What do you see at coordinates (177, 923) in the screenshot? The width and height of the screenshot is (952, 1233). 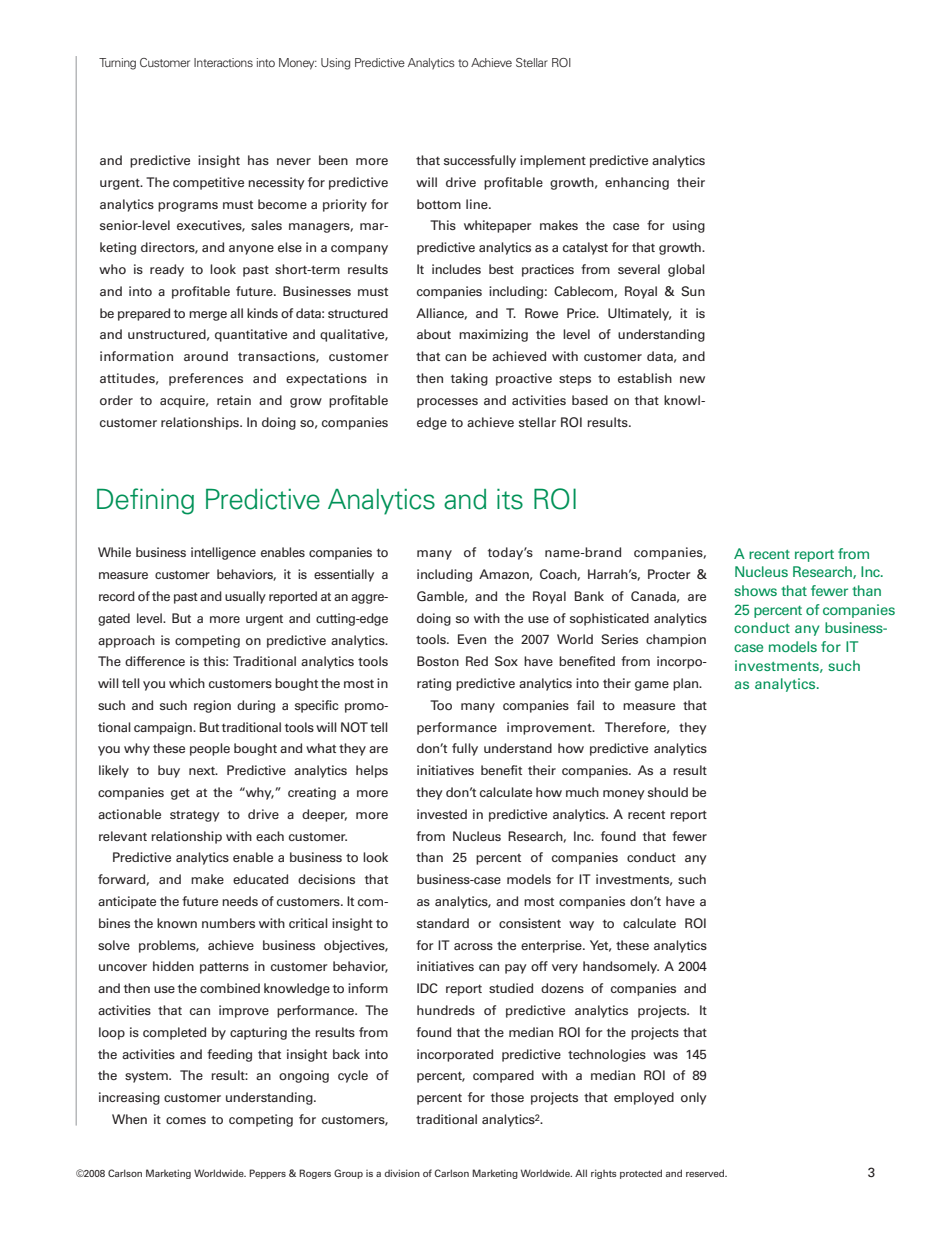 I see `known` at bounding box center [177, 923].
